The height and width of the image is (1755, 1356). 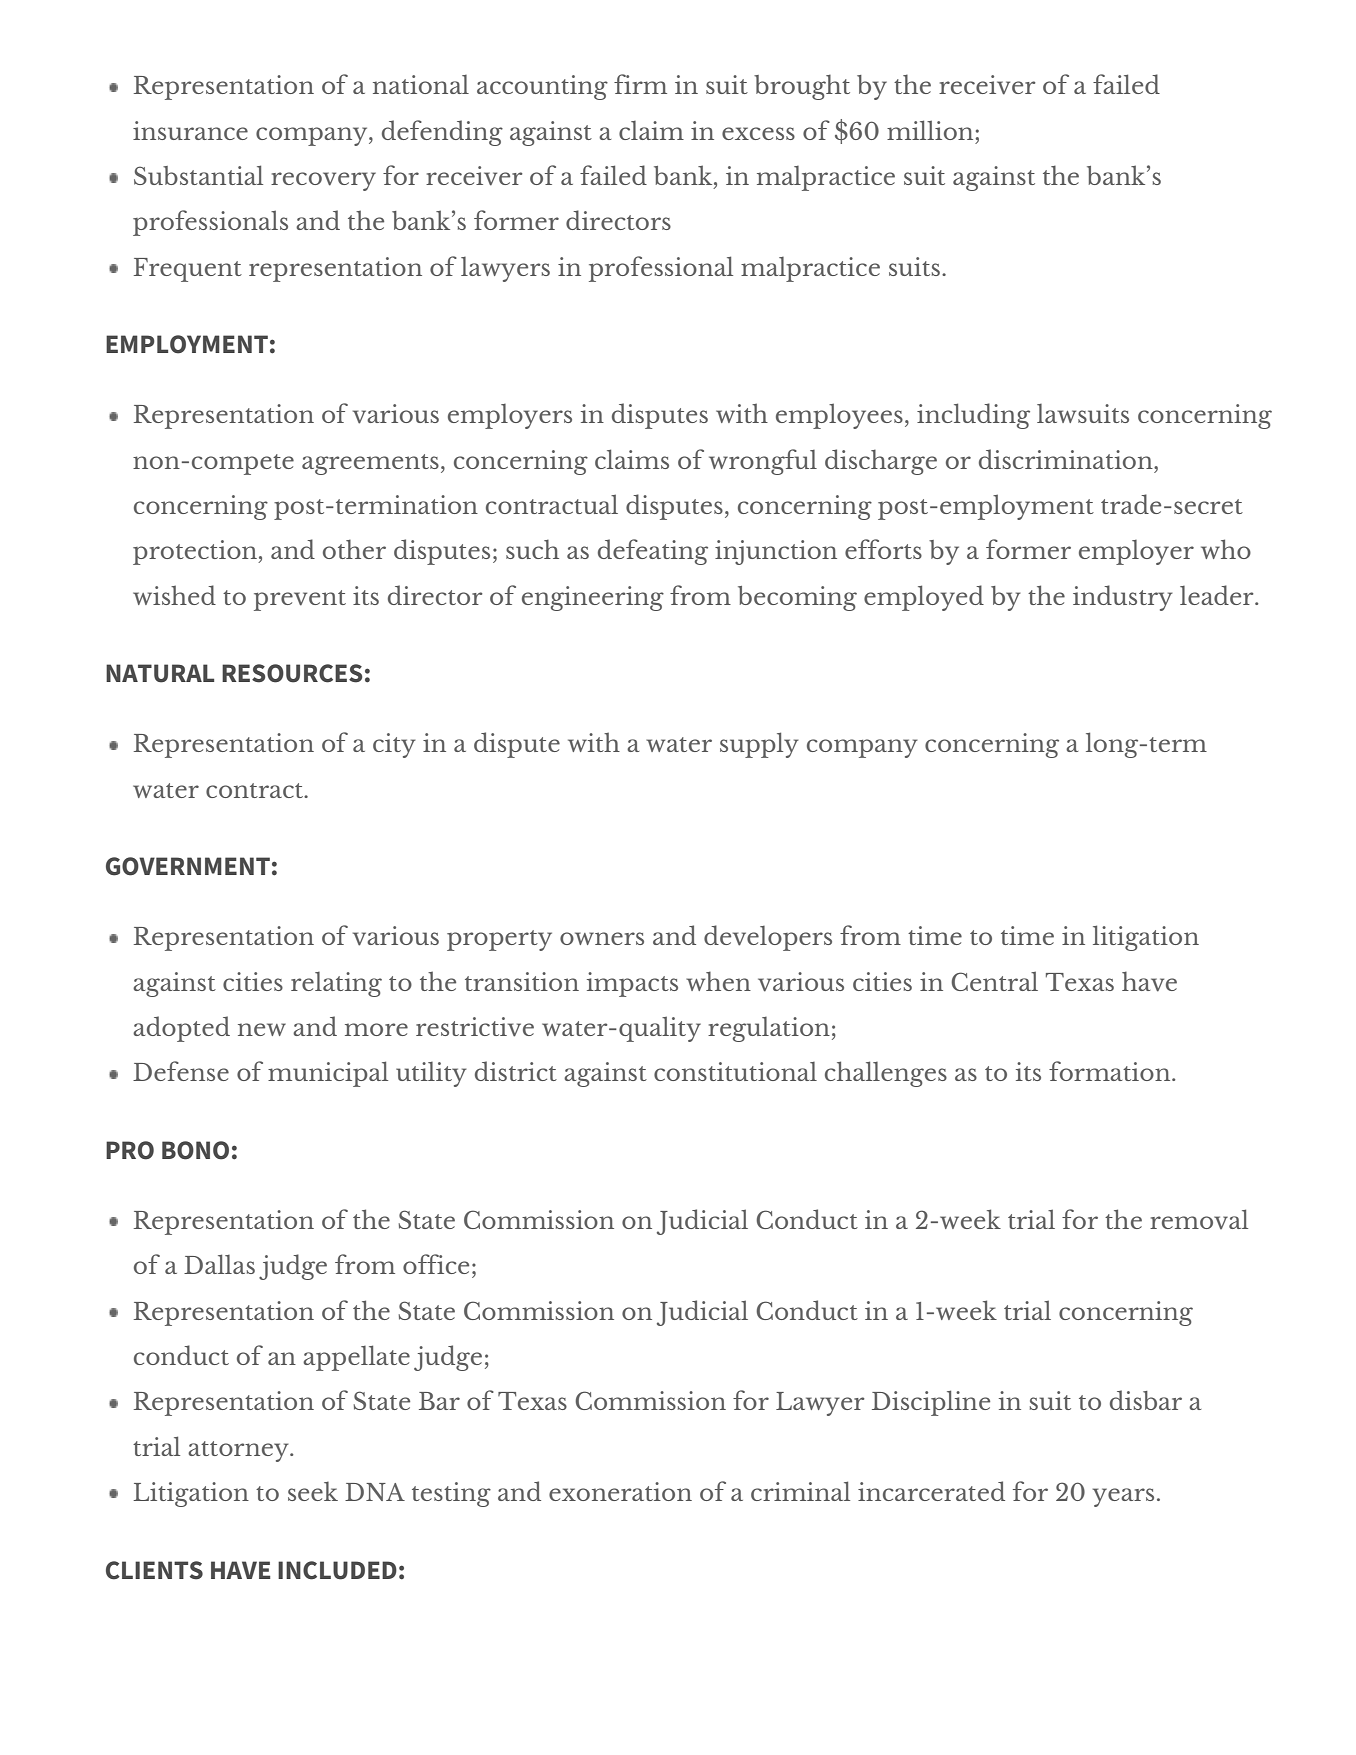 What do you see at coordinates (1111, 1071) in the image?
I see `formation` at bounding box center [1111, 1071].
